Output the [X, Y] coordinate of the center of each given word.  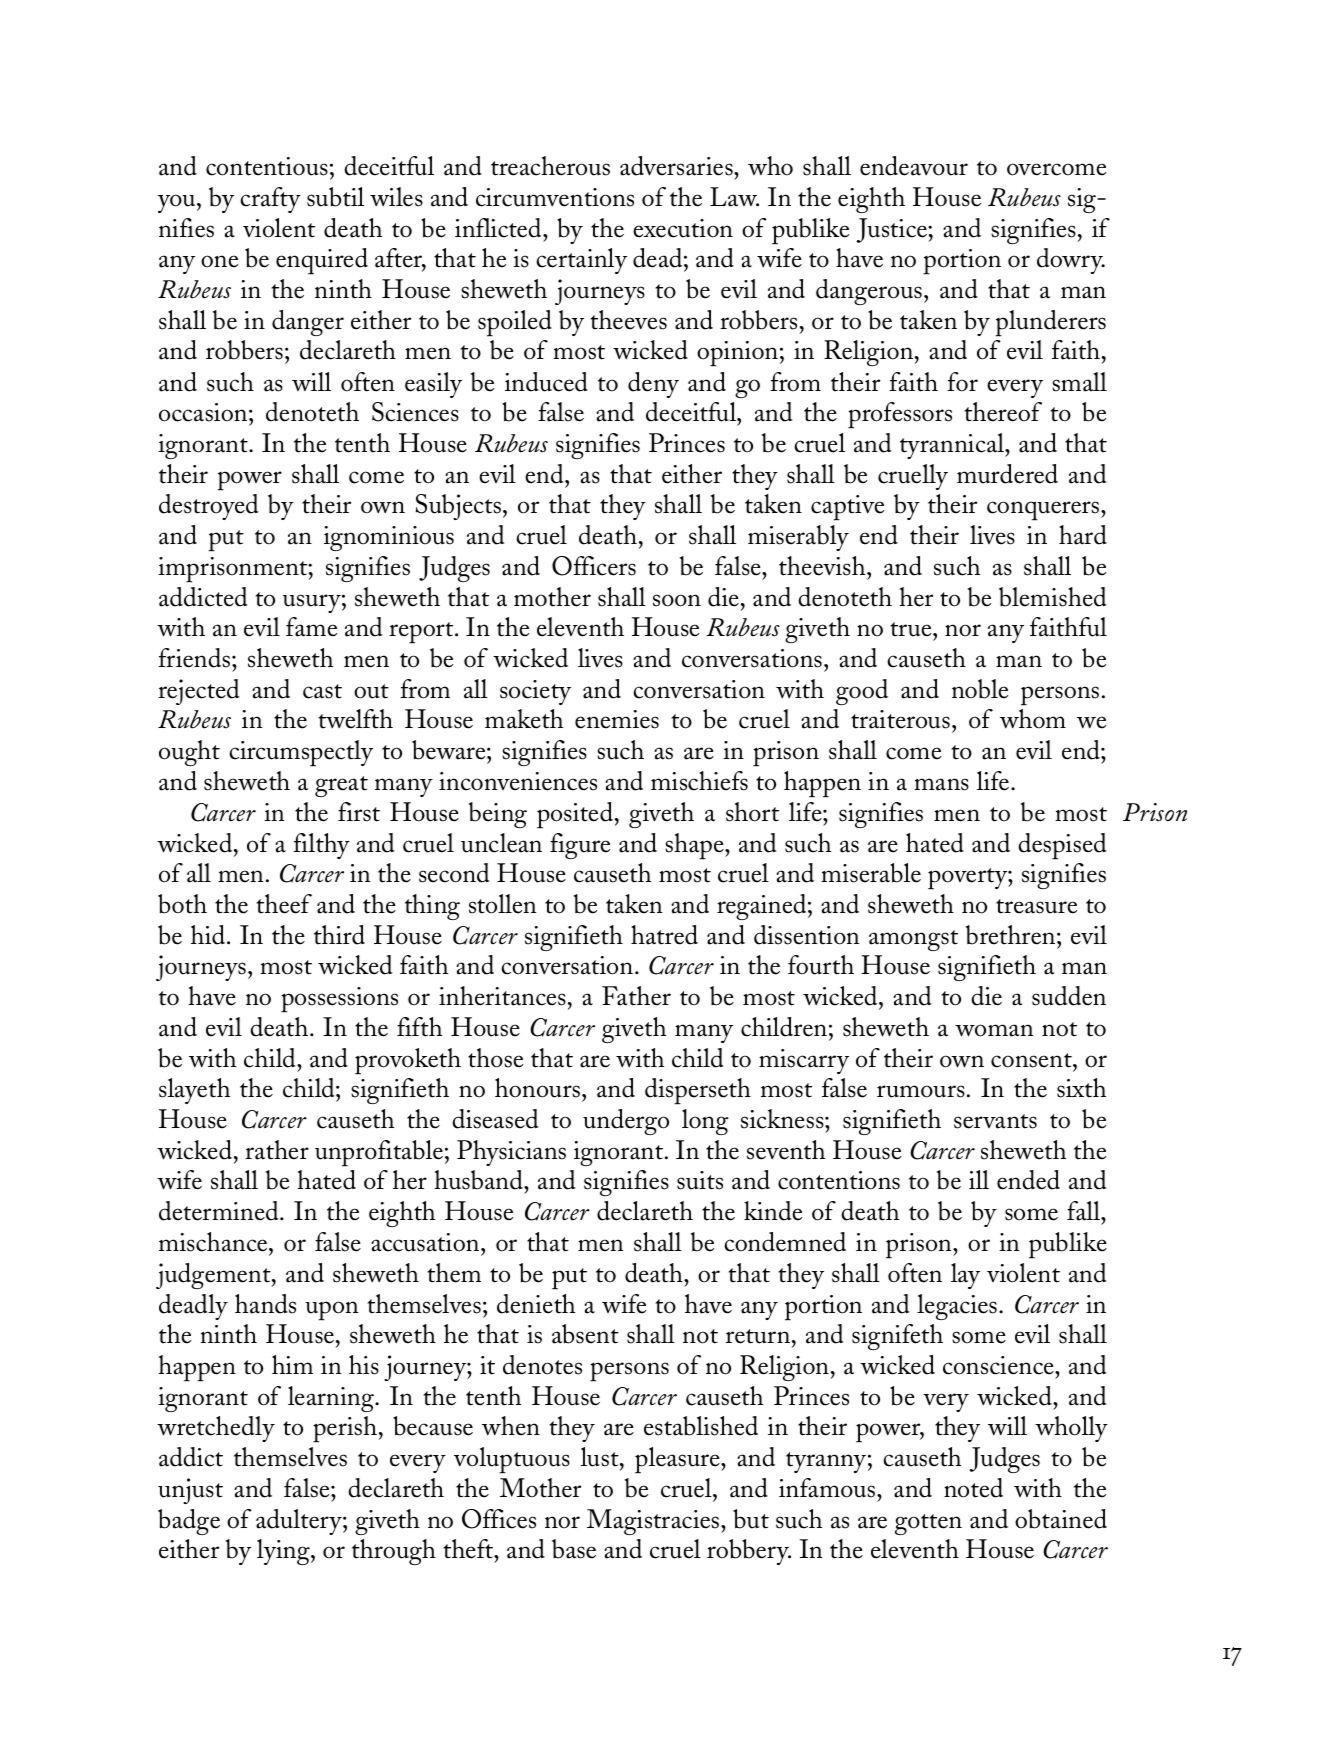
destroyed [208, 507]
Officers [594, 566]
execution [683, 228]
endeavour [914, 166]
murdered [1007, 474]
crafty [270, 200]
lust [601, 1457]
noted [973, 1488]
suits [700, 1180]
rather [277, 1150]
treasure [1036, 906]
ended [1028, 1180]
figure [580, 846]
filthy [321, 846]
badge [189, 1522]
